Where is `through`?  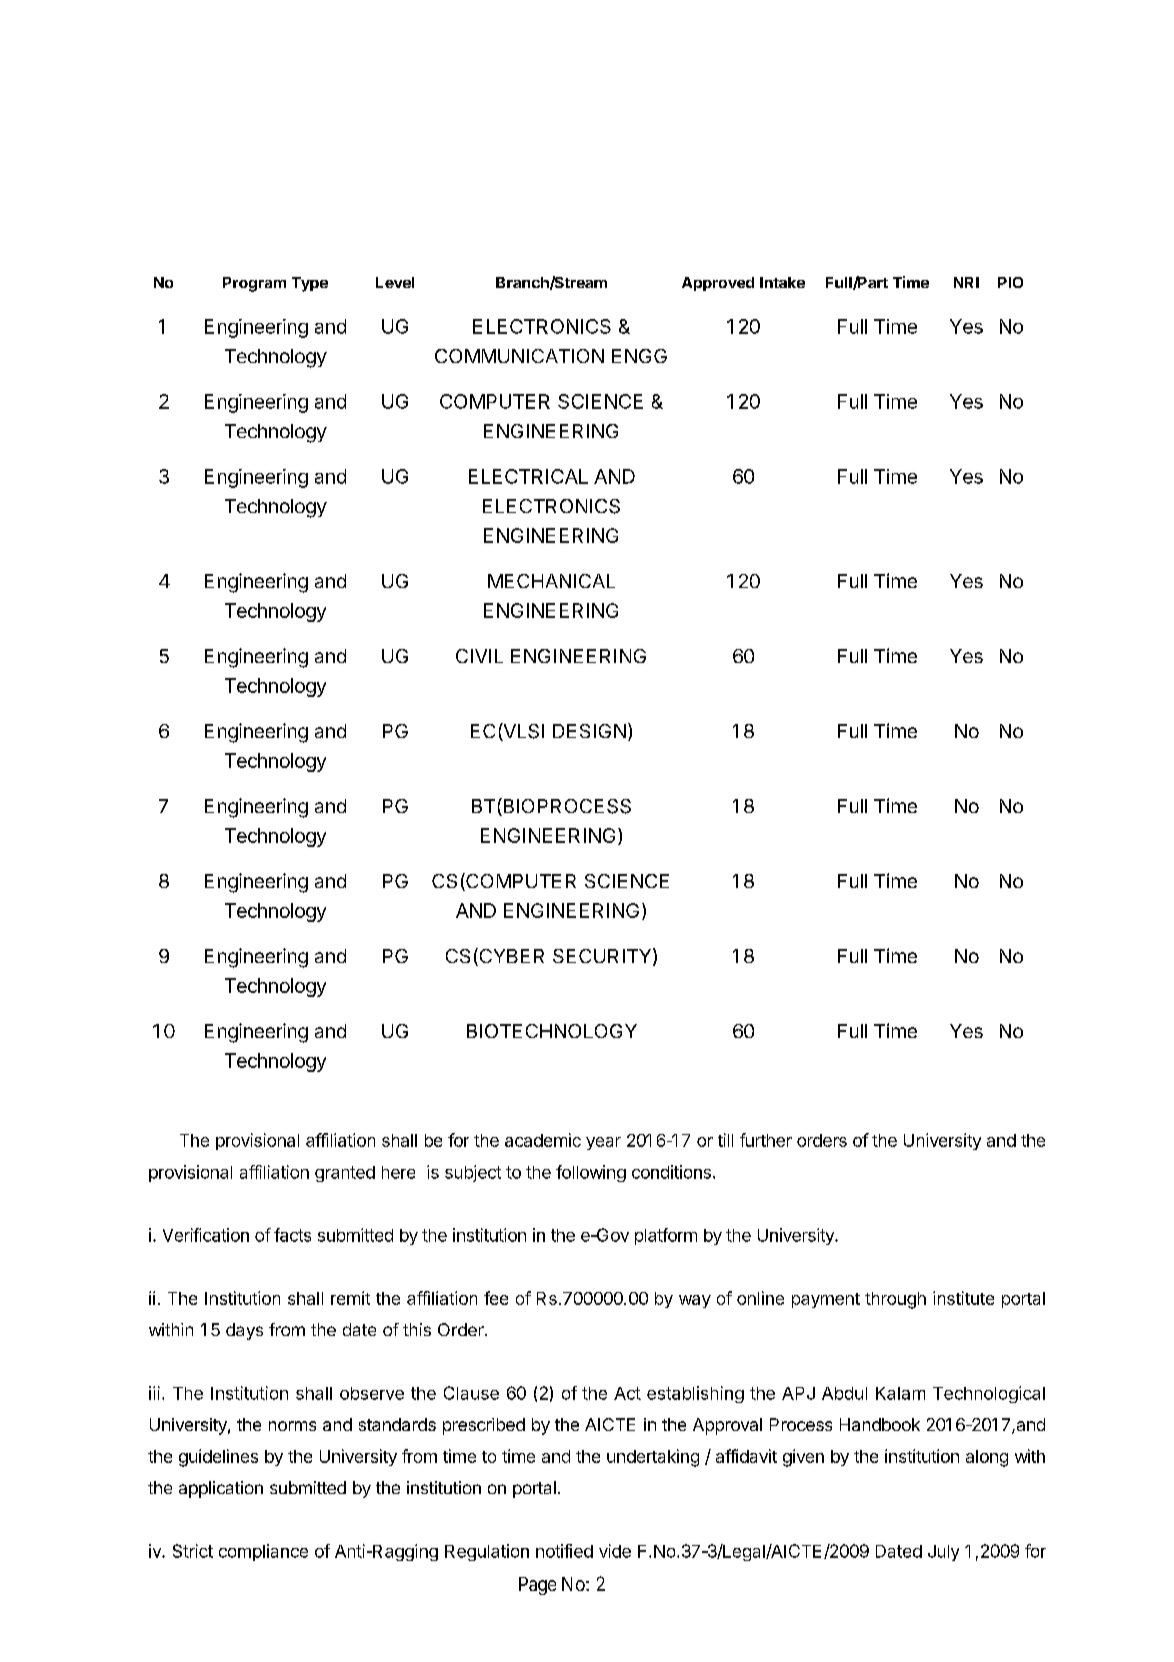 through is located at coordinates (895, 1300).
